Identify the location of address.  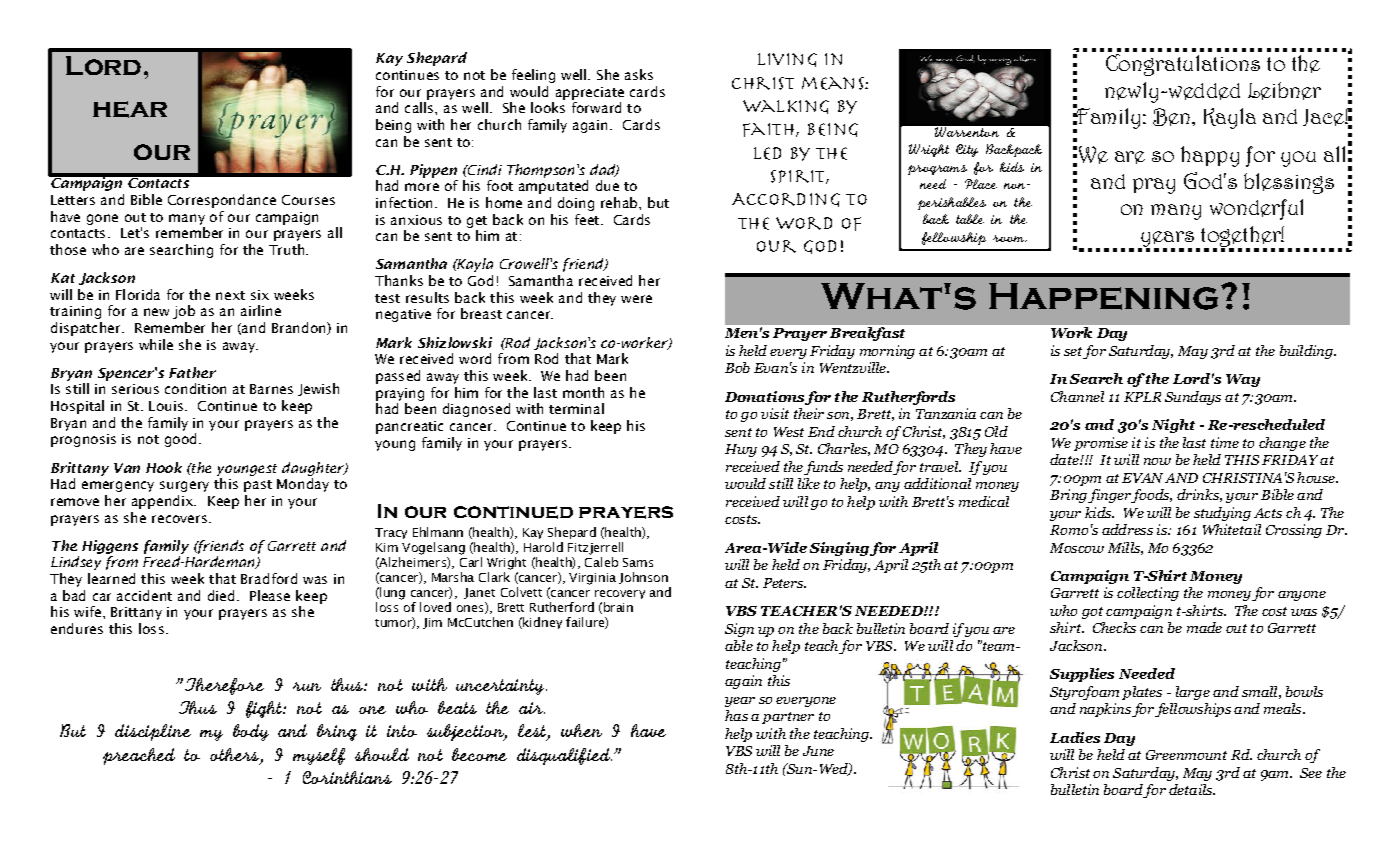
(1127, 529).
